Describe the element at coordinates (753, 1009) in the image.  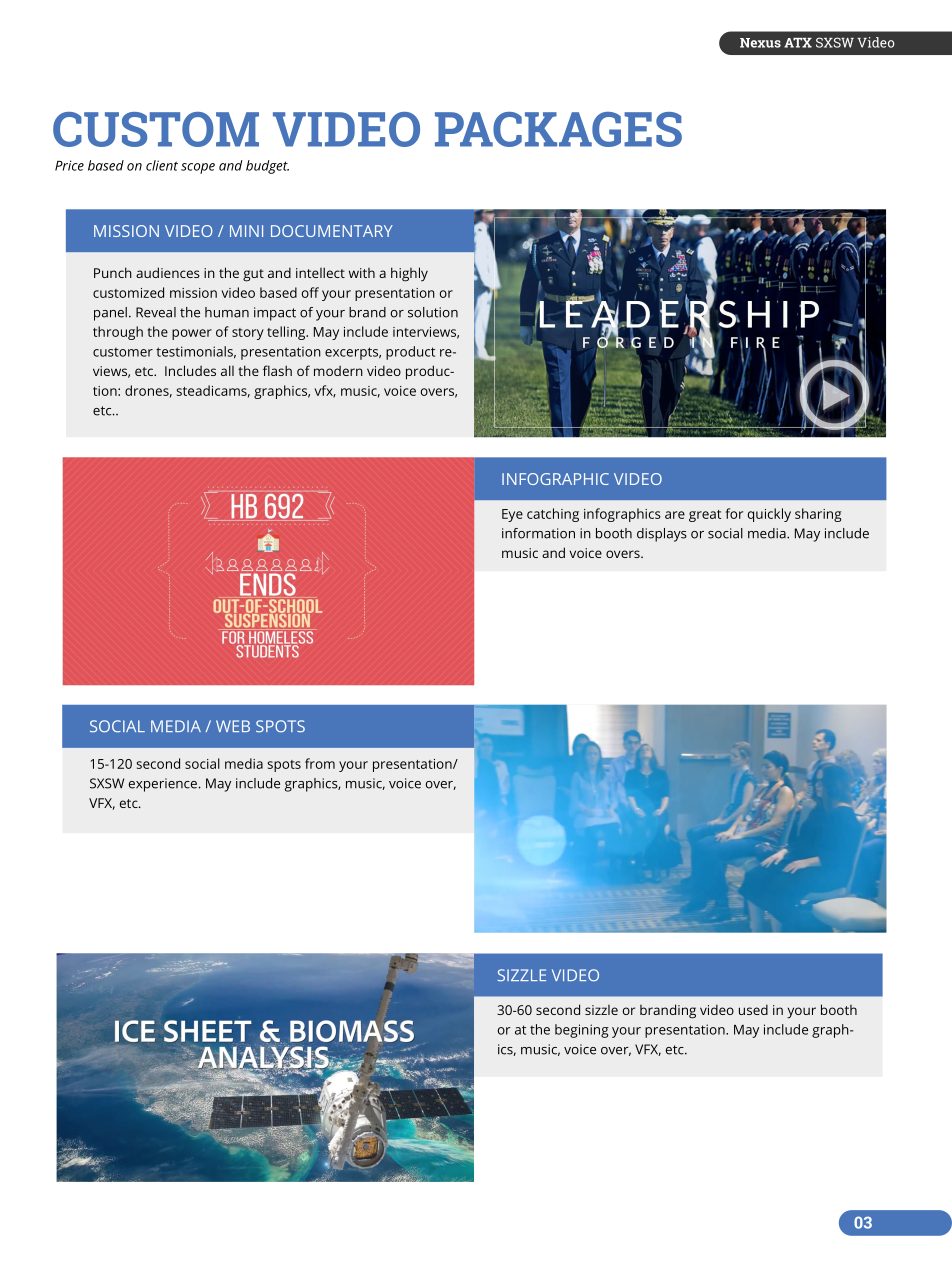
I see `used` at that location.
